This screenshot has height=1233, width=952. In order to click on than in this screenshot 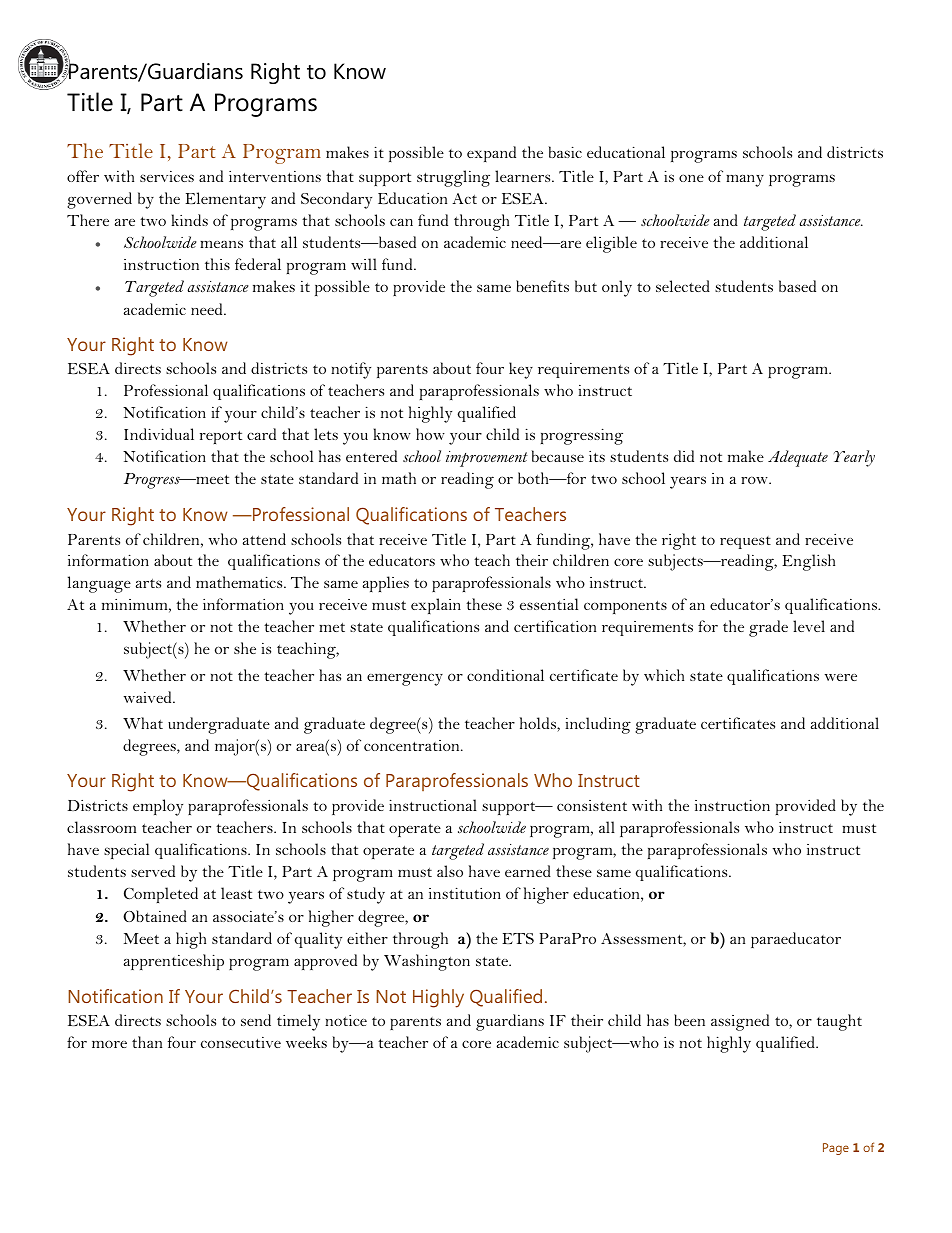, I will do `click(147, 1042)`.
